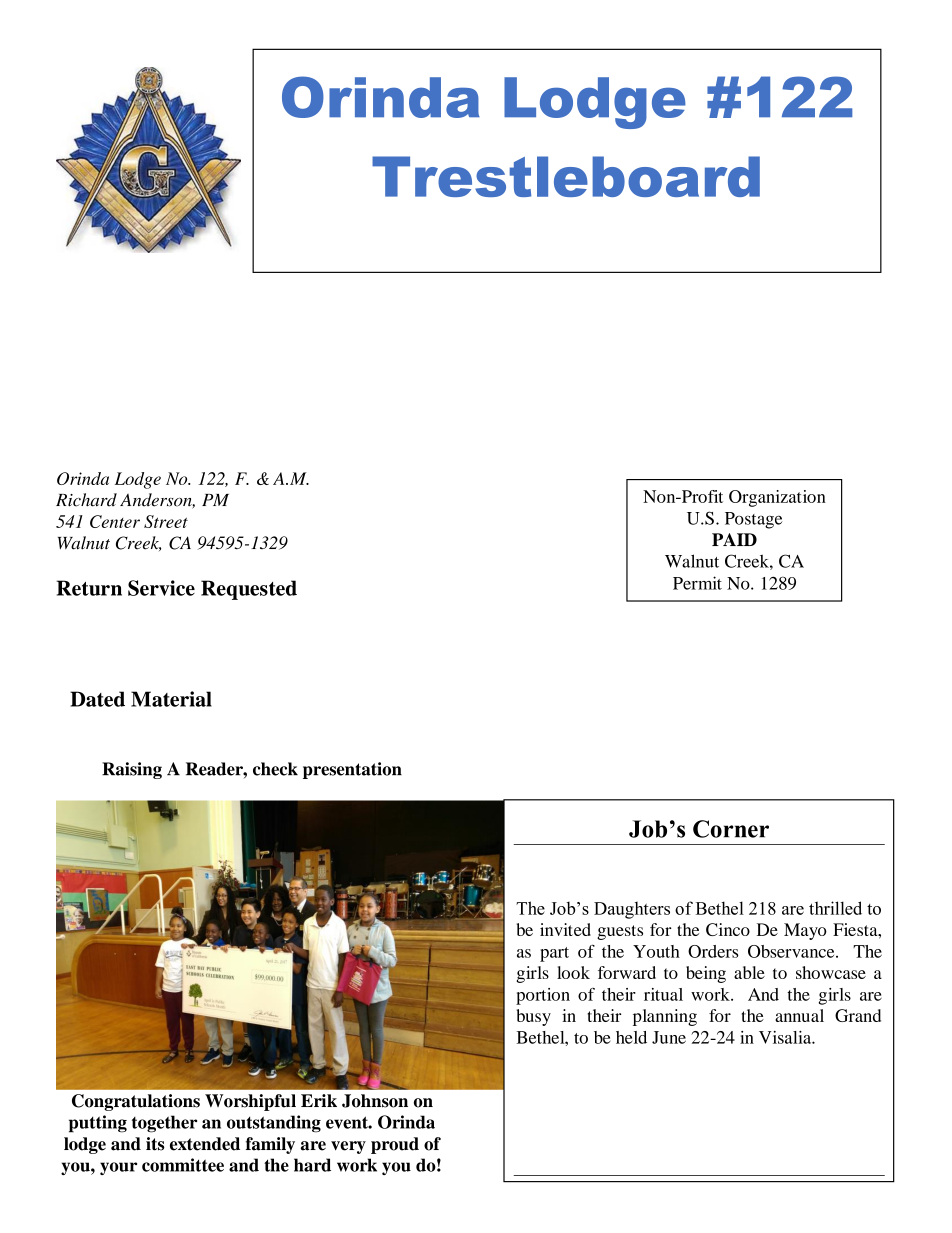 This screenshot has width=952, height=1233. What do you see at coordinates (565, 929) in the screenshot?
I see `invited` at bounding box center [565, 929].
